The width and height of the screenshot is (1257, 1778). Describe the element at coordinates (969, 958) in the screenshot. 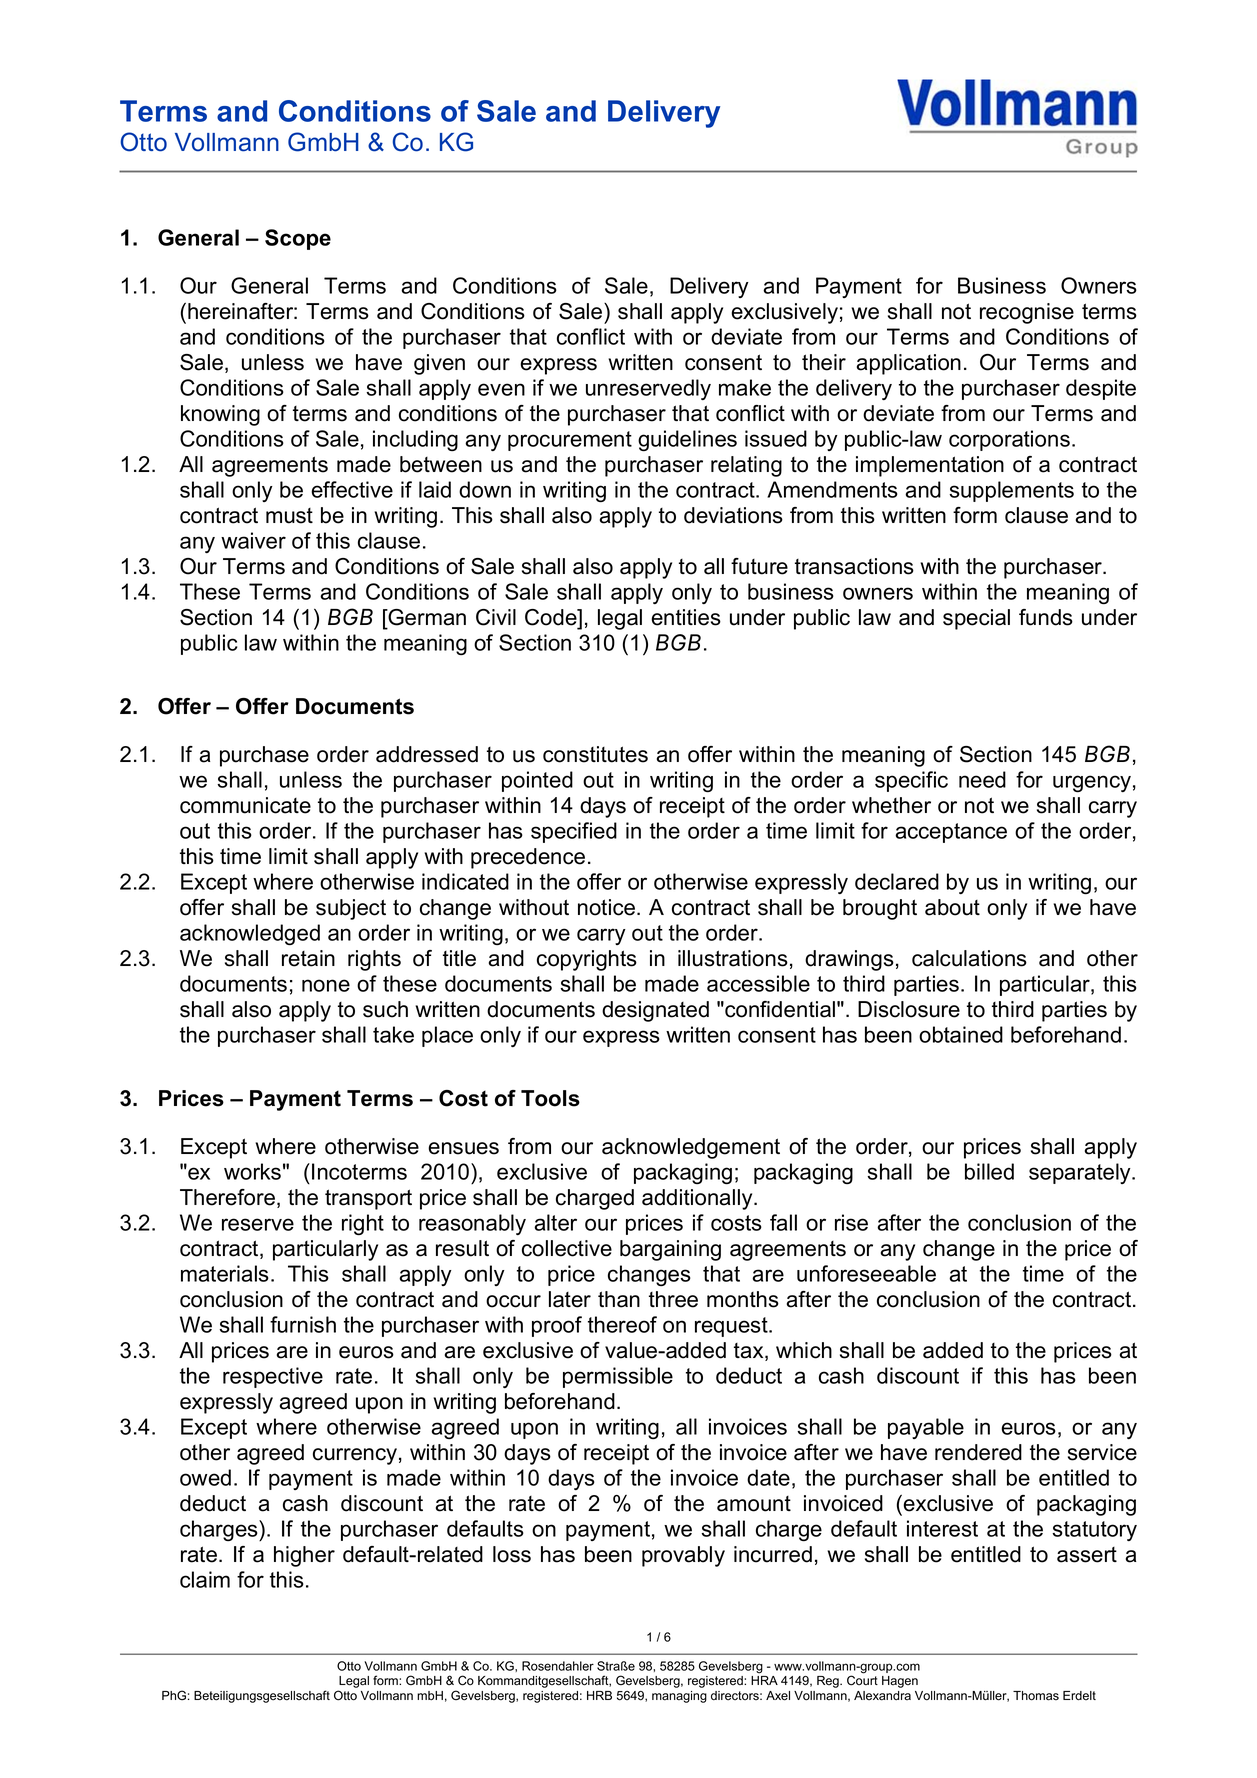

I see `calculations` at that location.
